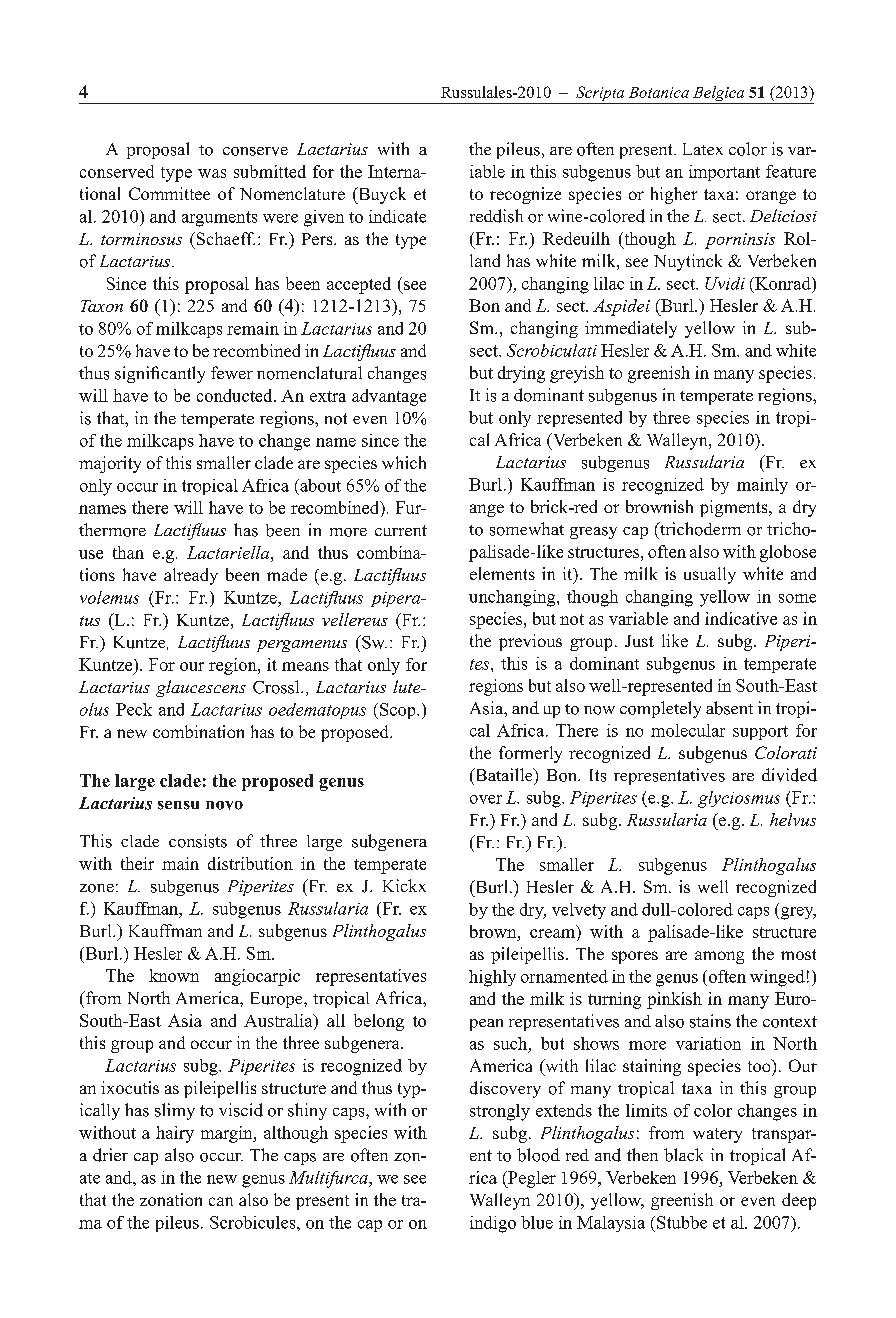  Describe the element at coordinates (397, 216) in the document. I see `indicate` at that location.
